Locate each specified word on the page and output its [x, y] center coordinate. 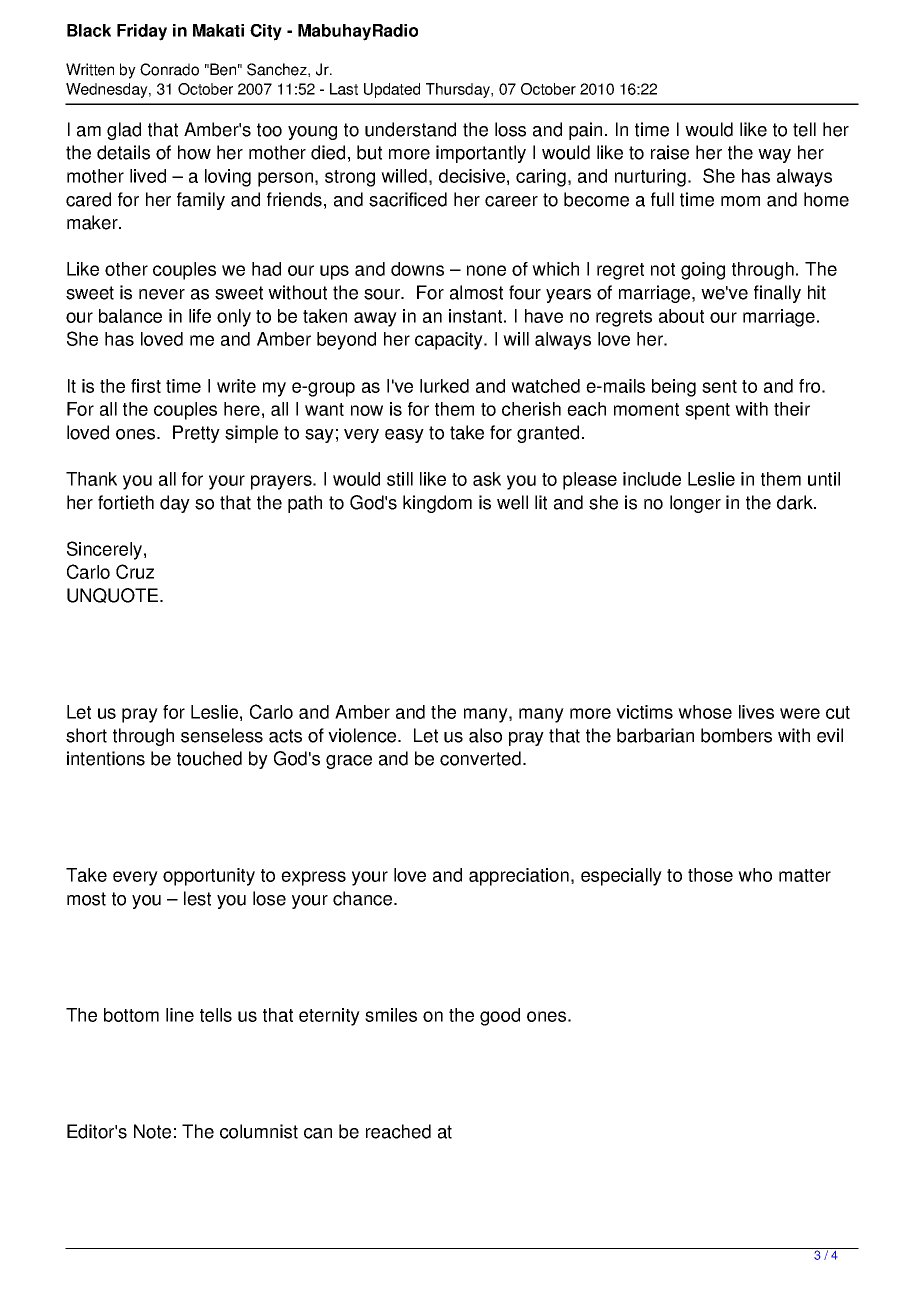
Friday [142, 32]
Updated [392, 90]
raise [670, 152]
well [512, 502]
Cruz [135, 571]
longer [695, 504]
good [500, 1017]
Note [152, 1131]
